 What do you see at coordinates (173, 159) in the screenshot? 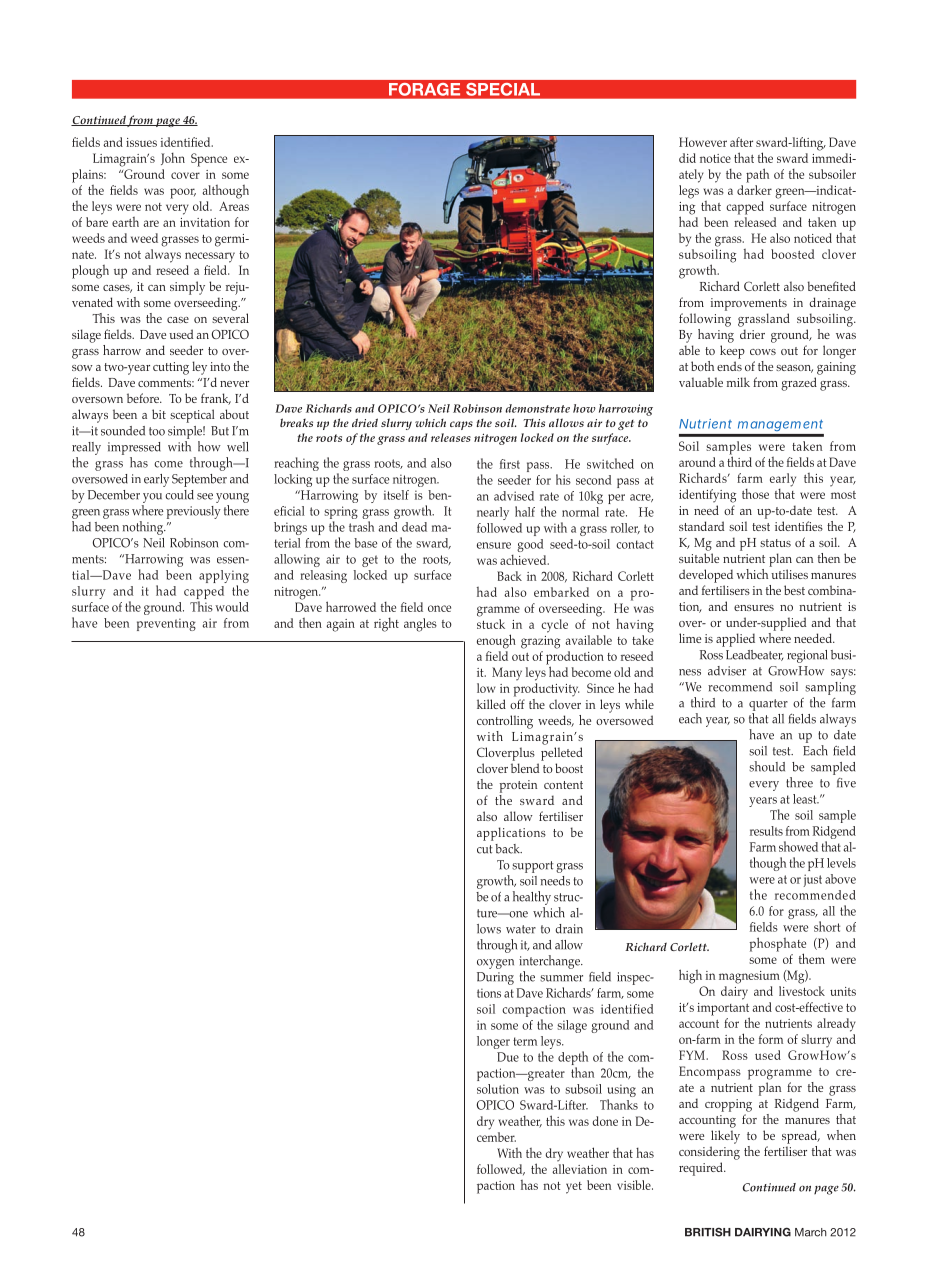
I see `John` at bounding box center [173, 159].
